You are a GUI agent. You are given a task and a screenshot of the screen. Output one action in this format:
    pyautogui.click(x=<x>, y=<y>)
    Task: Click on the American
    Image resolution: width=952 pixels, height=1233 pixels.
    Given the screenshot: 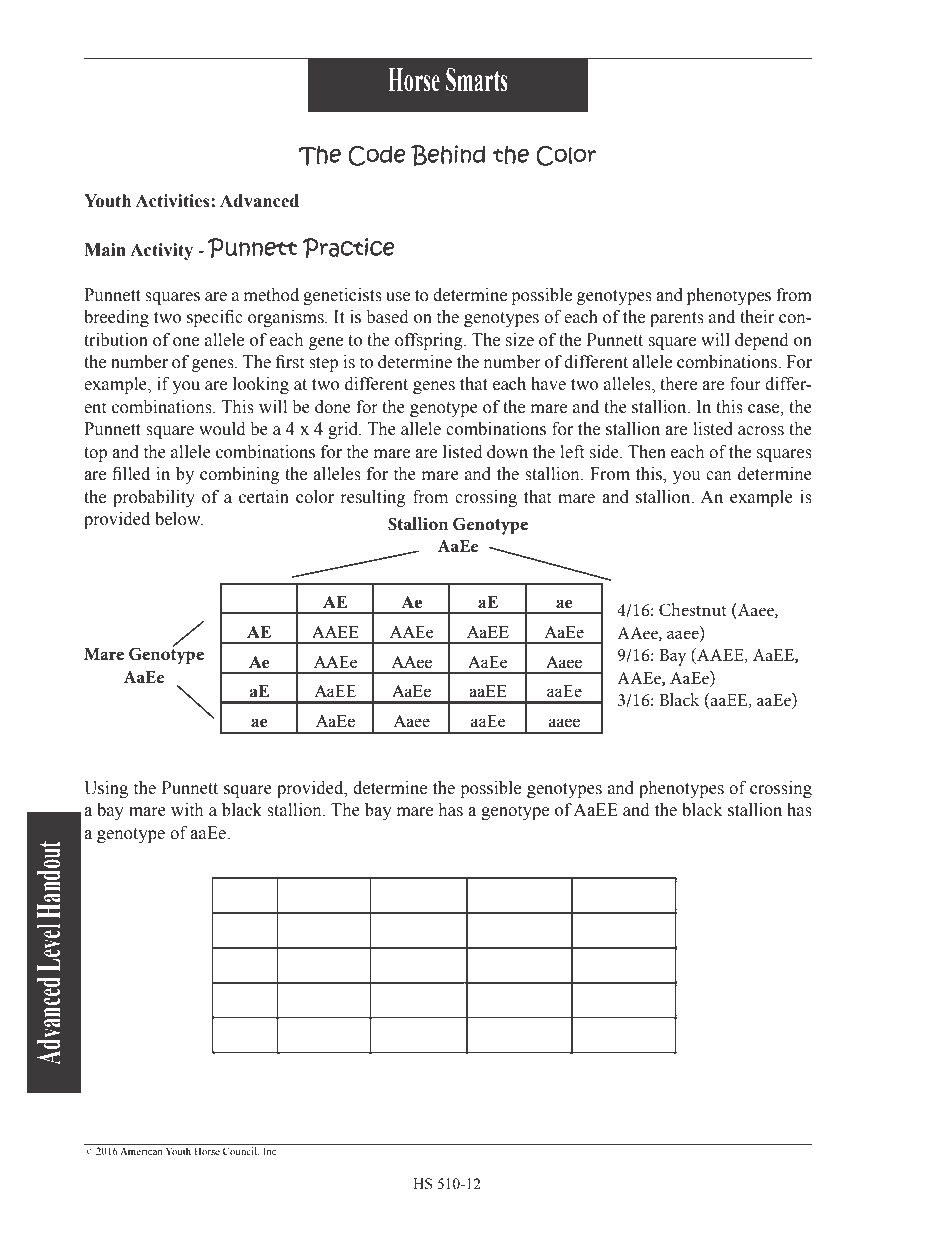 What is the action you would take?
    pyautogui.click(x=141, y=1151)
